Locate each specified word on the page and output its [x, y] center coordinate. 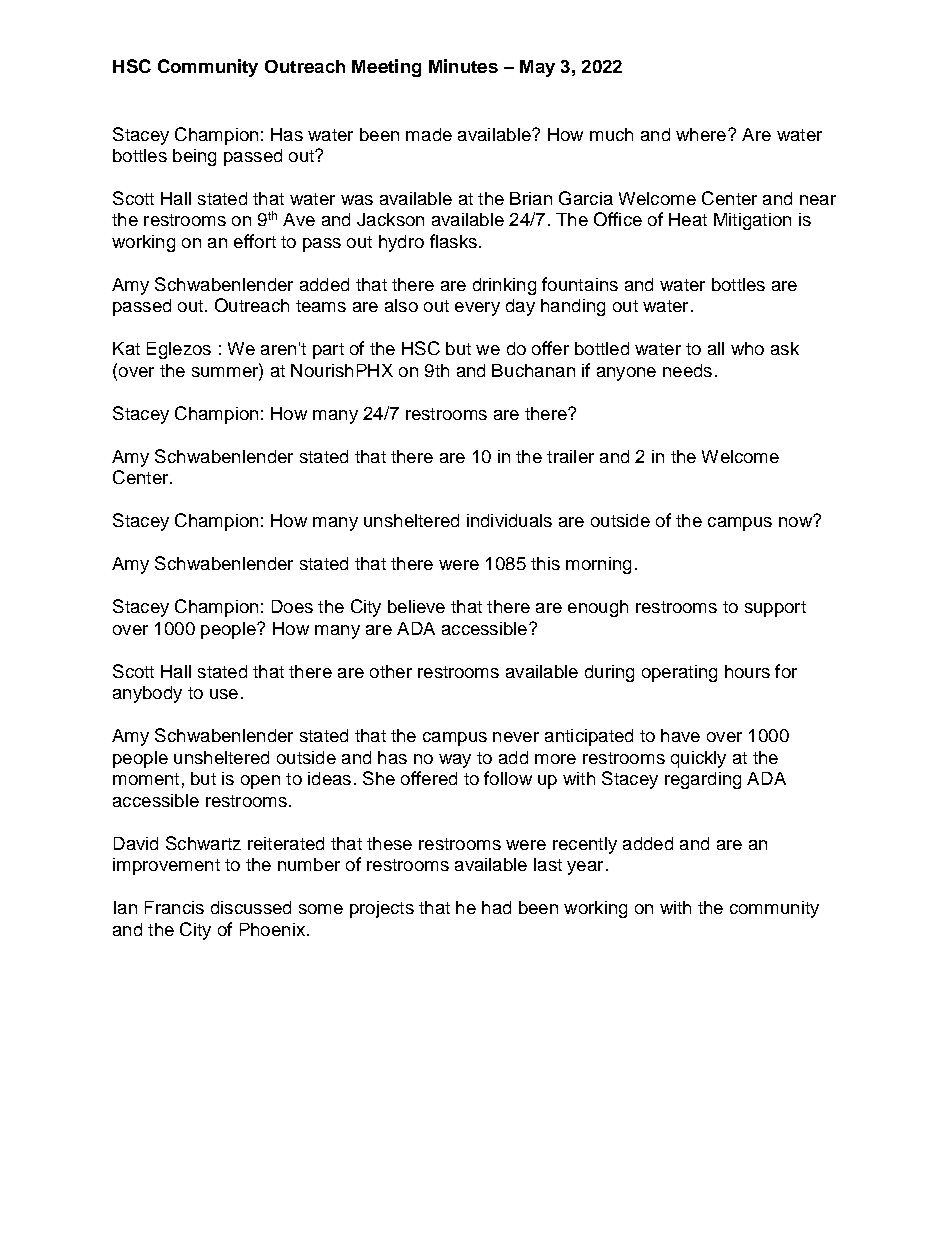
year [585, 868]
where [701, 134]
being [194, 157]
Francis [174, 907]
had [496, 907]
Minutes [463, 66]
